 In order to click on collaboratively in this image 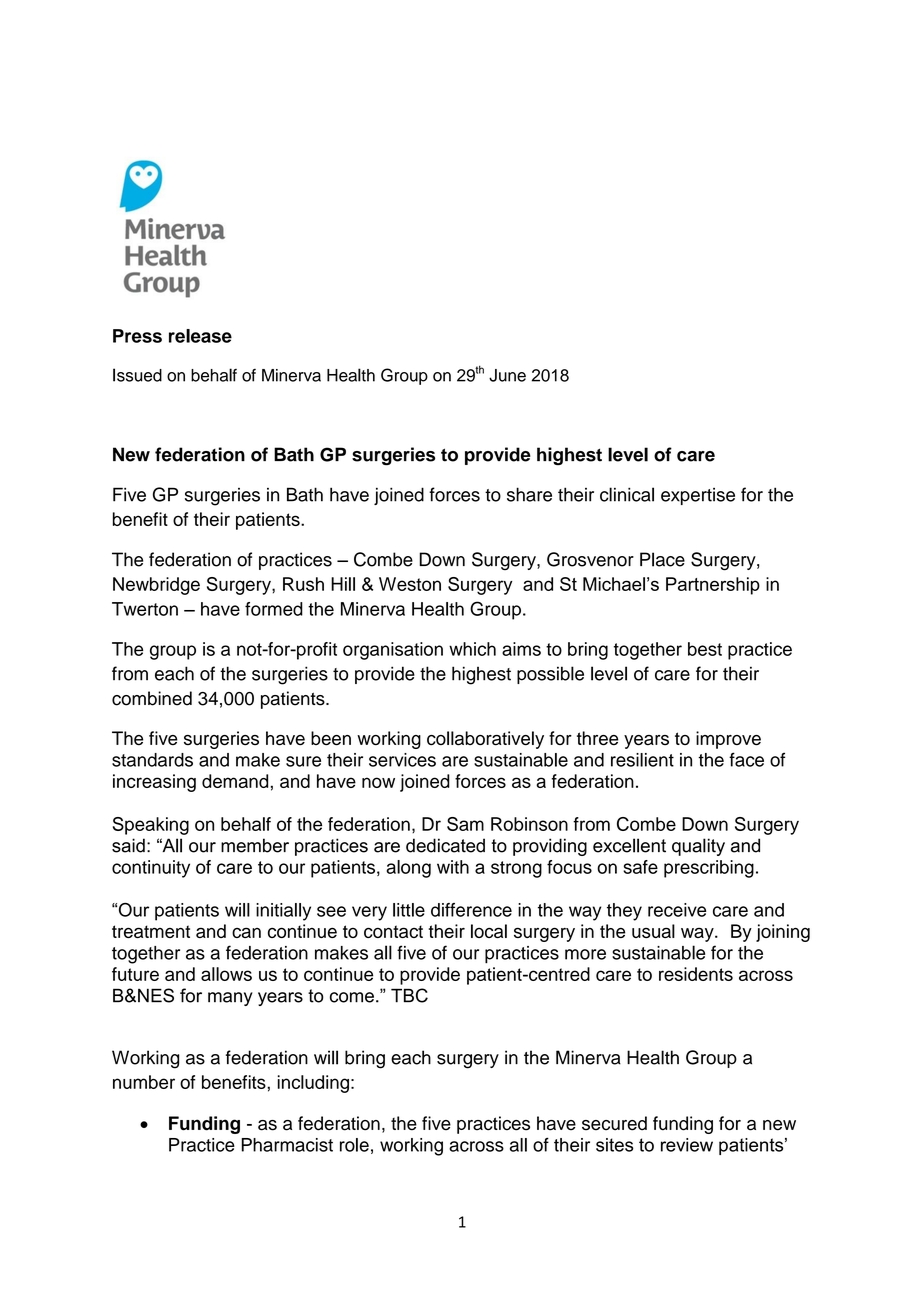, I will do `click(485, 740)`.
